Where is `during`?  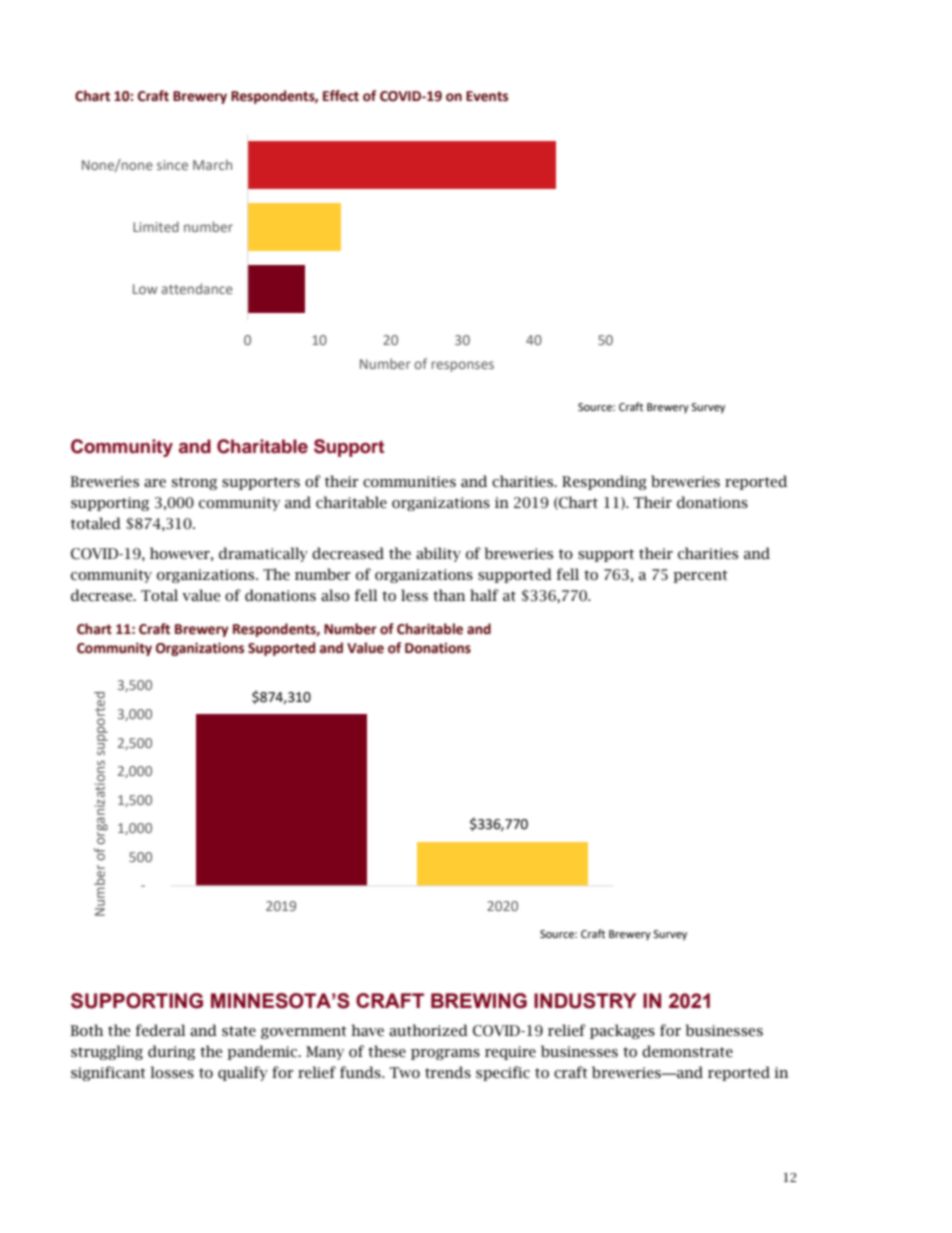 during is located at coordinates (171, 1052).
